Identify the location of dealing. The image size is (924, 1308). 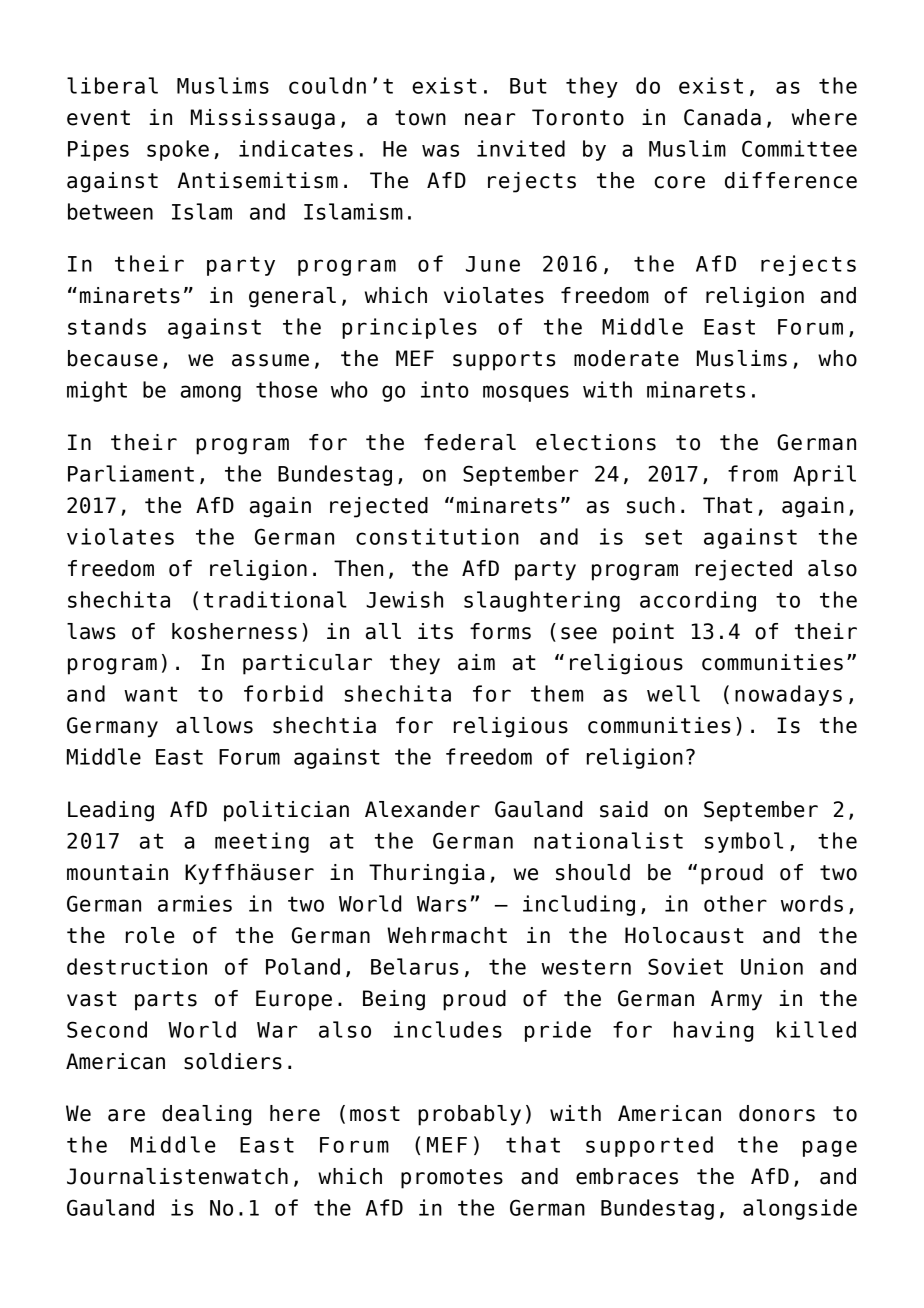
(206, 1115).
